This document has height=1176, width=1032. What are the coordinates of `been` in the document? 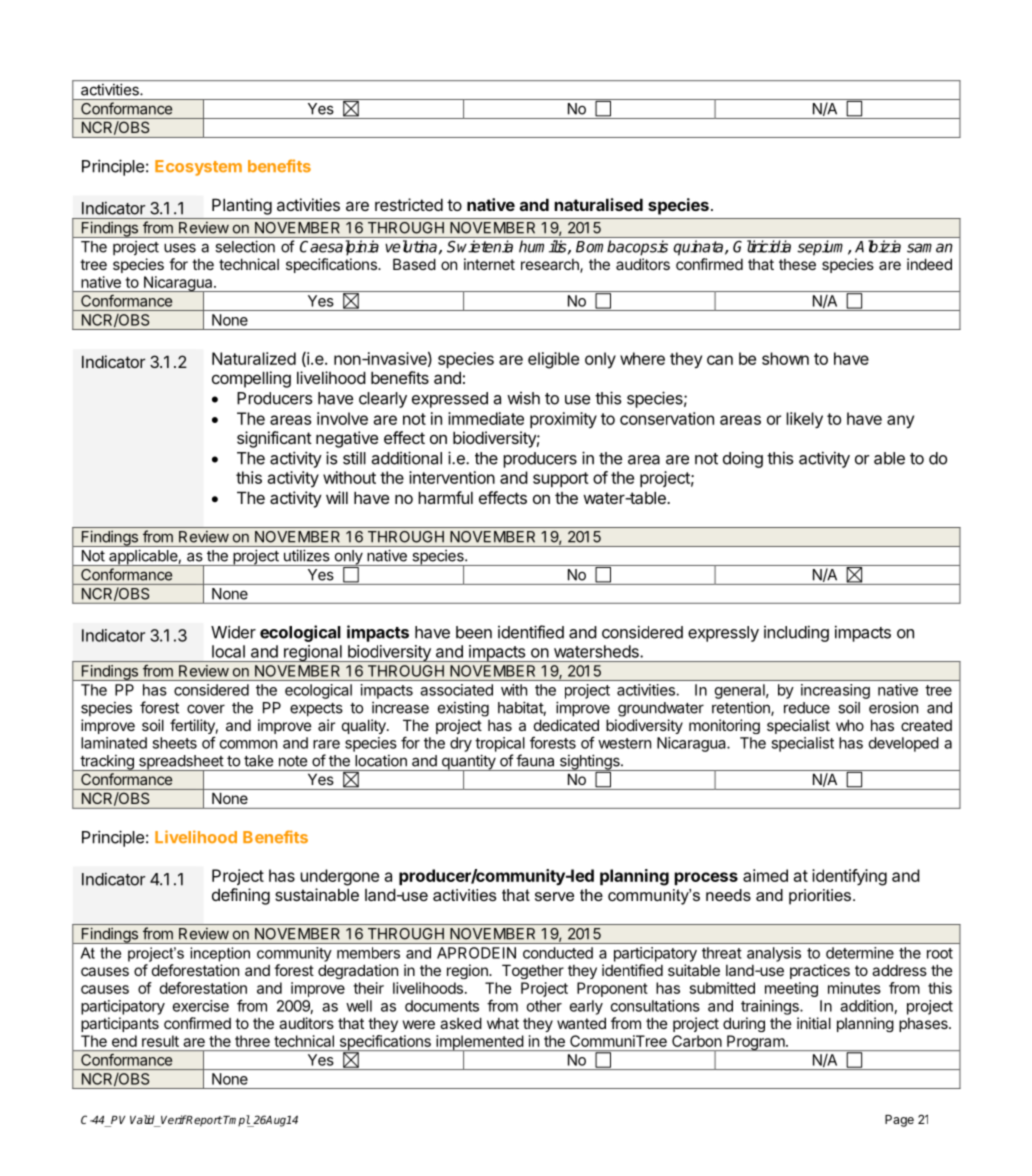 It's located at (474, 632).
